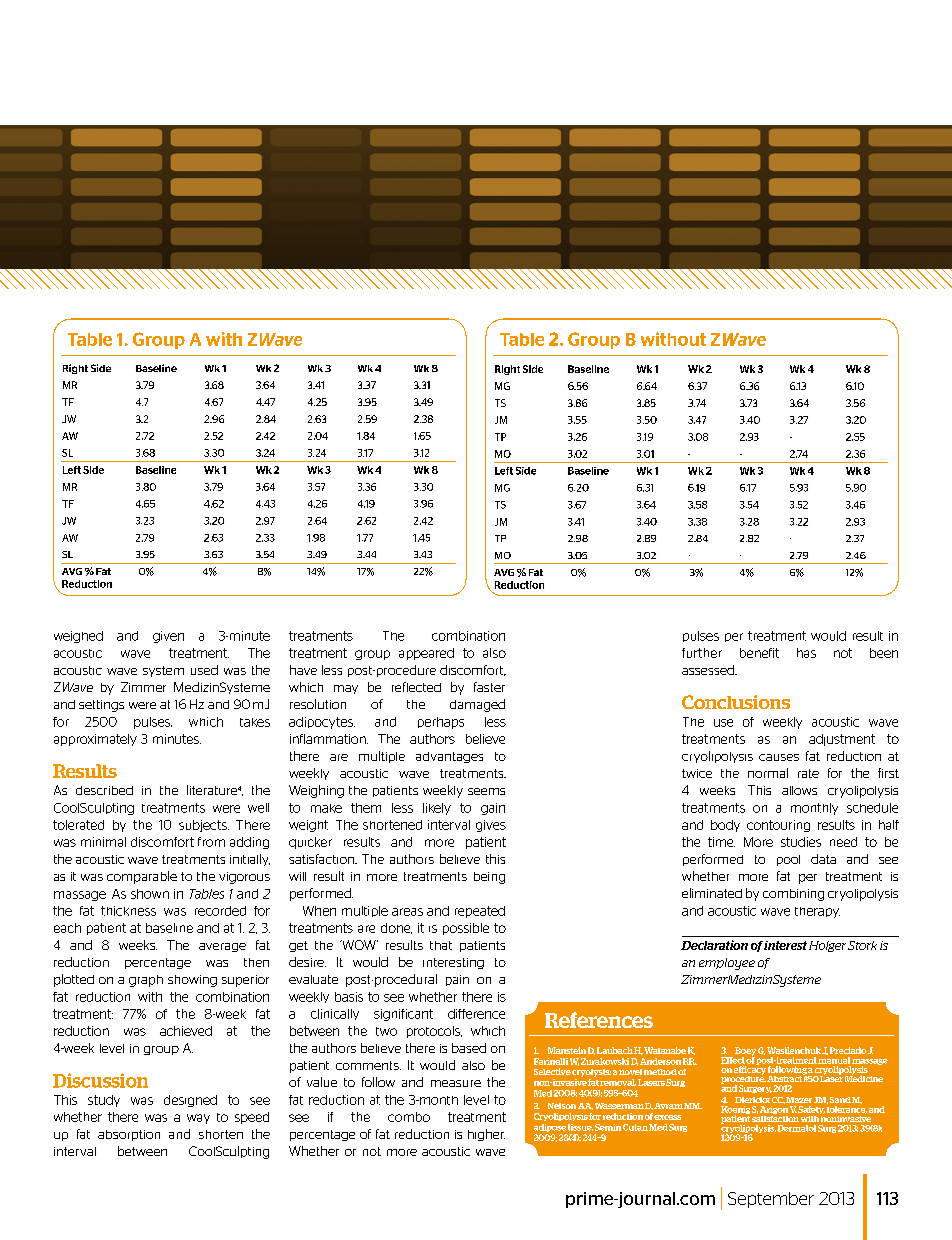 This document has width=952, height=1240. I want to click on appeared, so click(426, 654).
